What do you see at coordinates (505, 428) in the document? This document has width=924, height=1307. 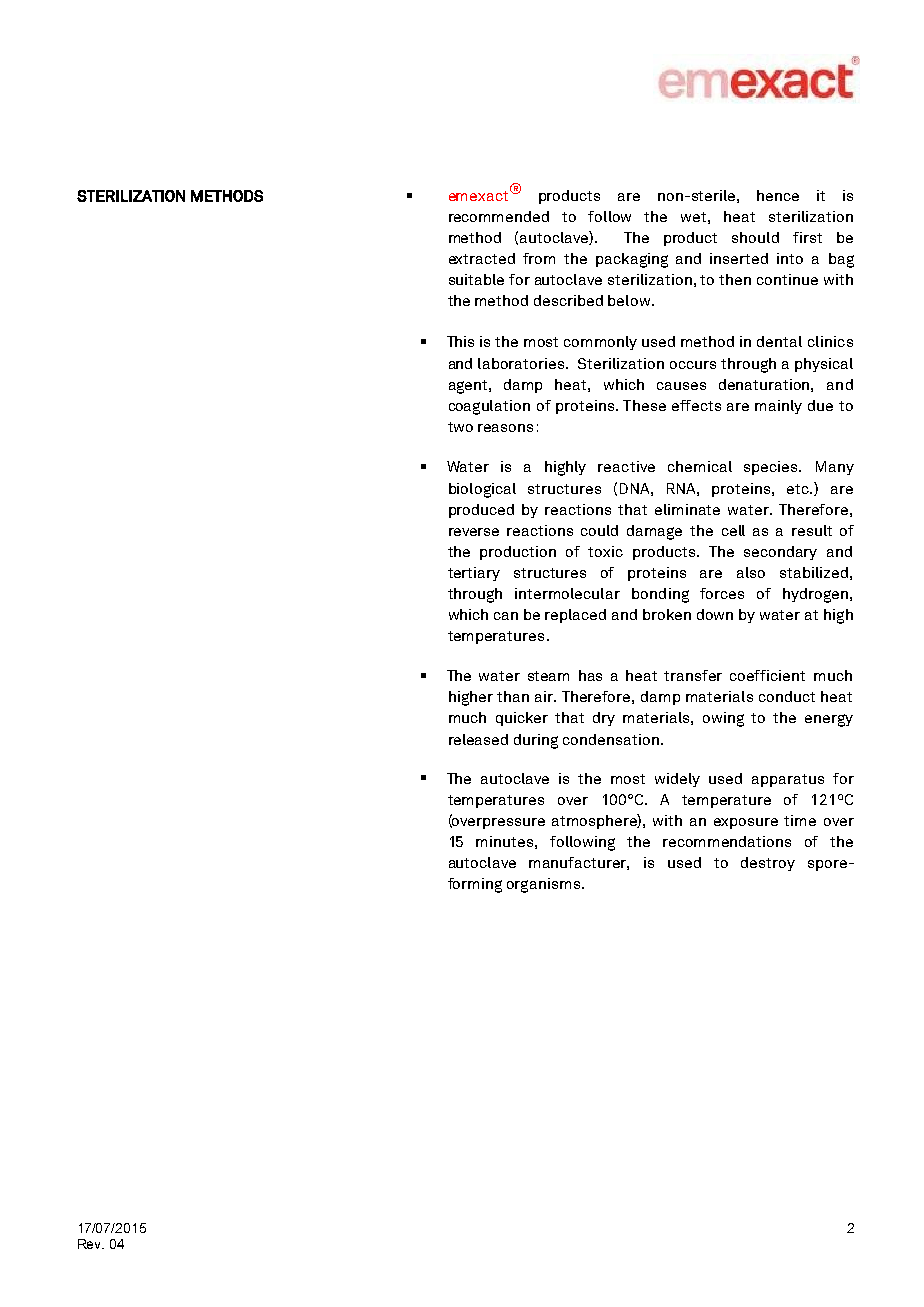 I see `reasons` at bounding box center [505, 428].
